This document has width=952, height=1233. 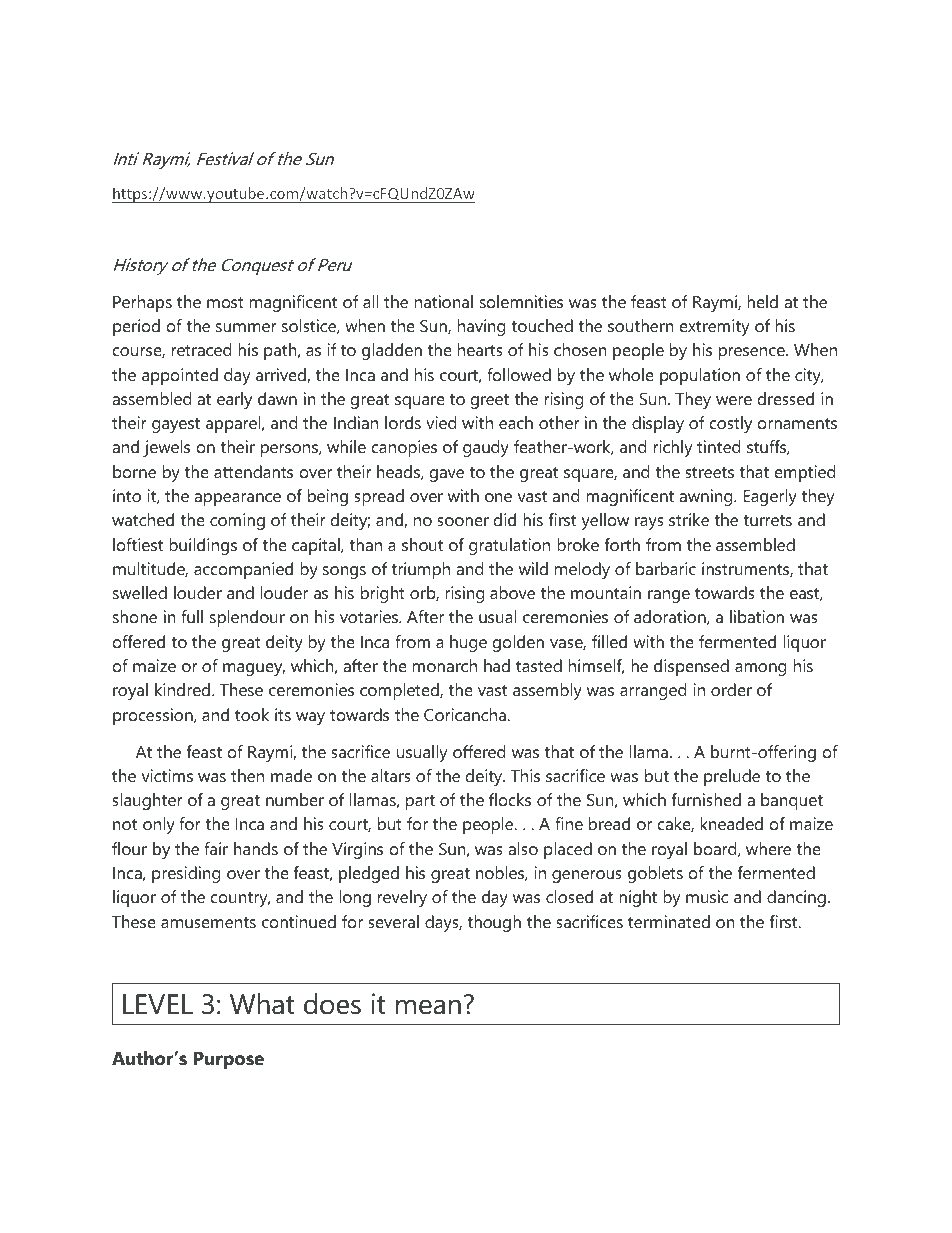 I want to click on order, so click(x=731, y=689).
